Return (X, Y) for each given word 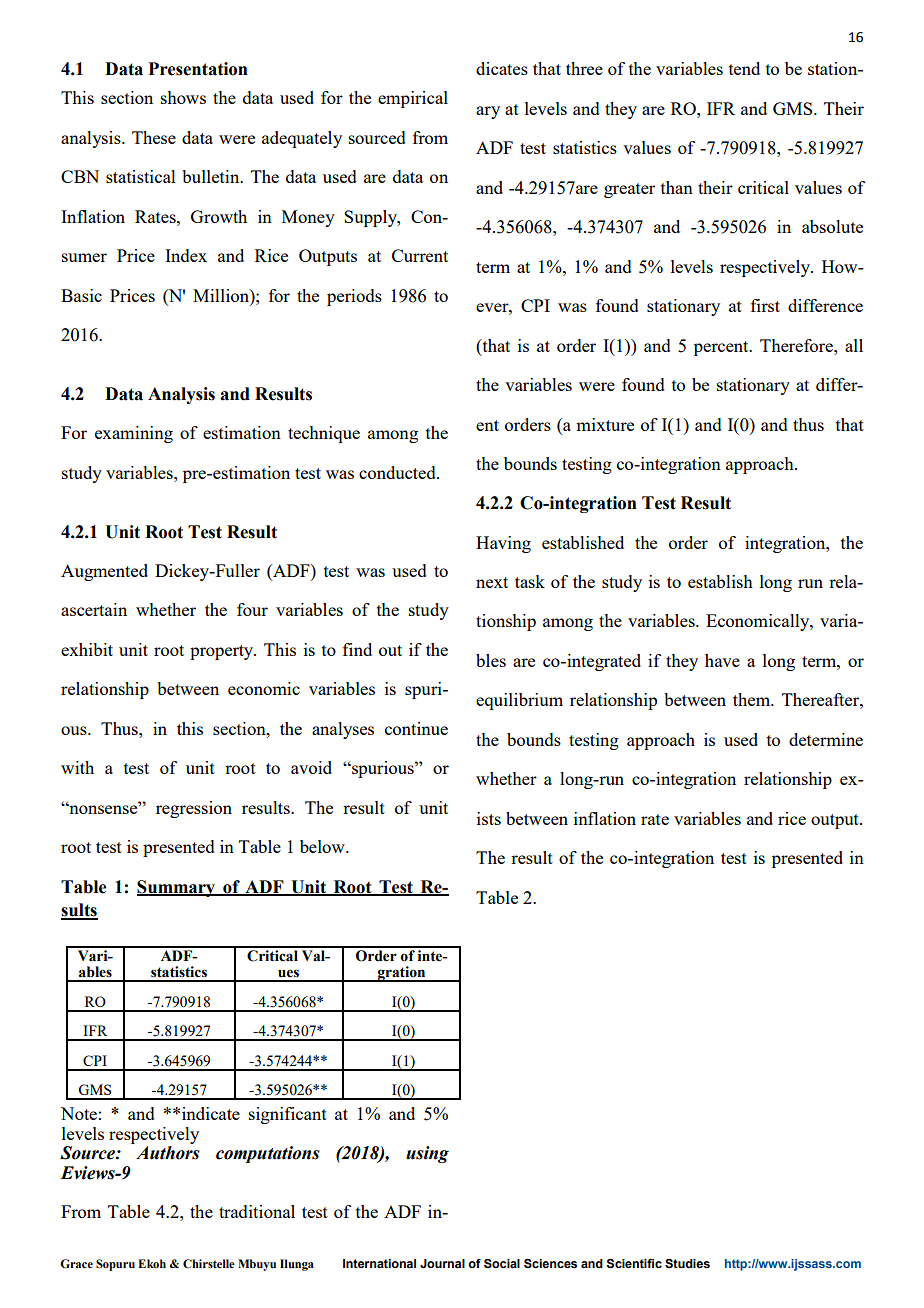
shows (183, 97)
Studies (687, 1264)
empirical (413, 99)
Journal (442, 1263)
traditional (257, 1211)
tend (744, 68)
